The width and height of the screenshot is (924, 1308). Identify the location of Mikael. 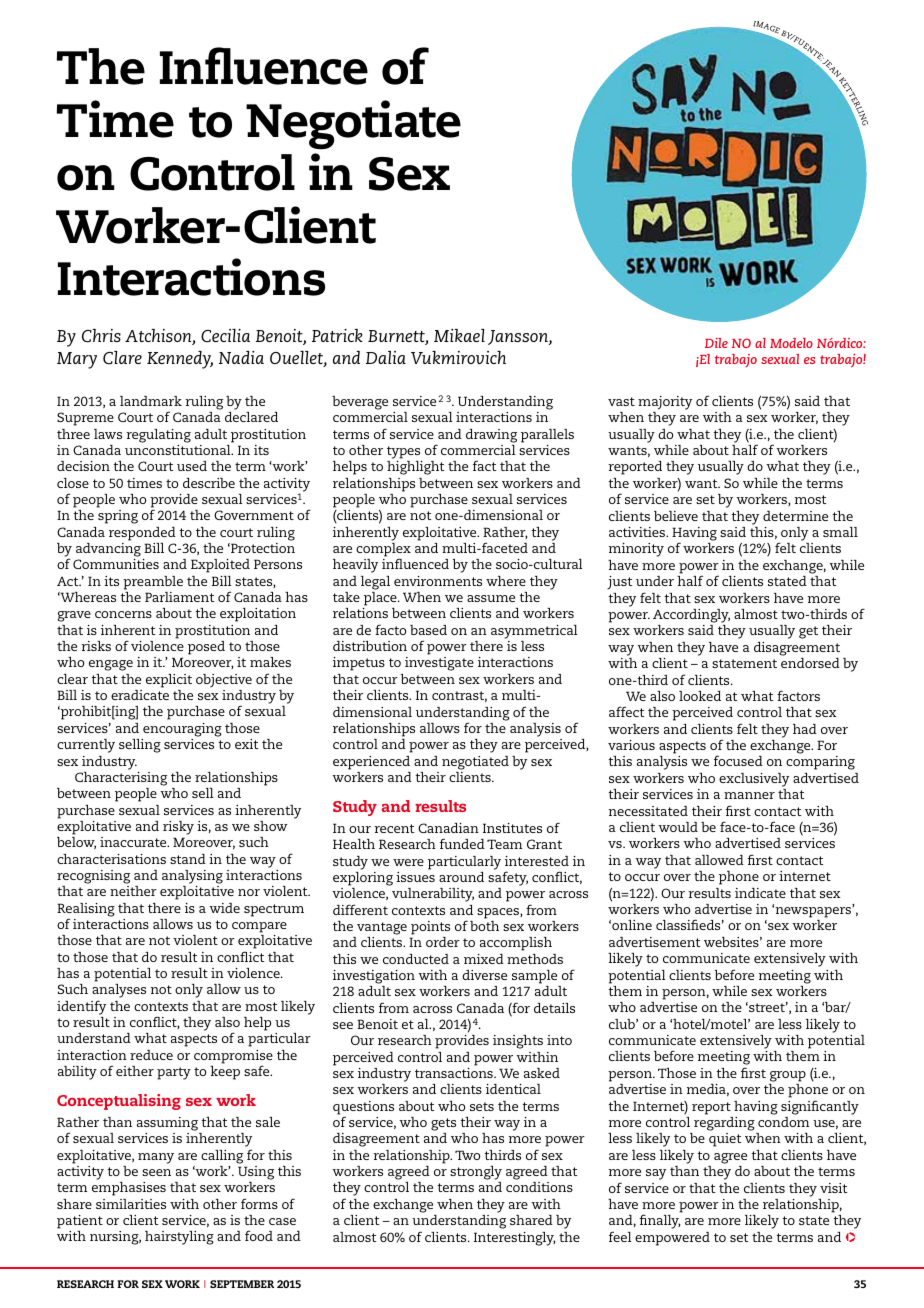
(459, 335).
